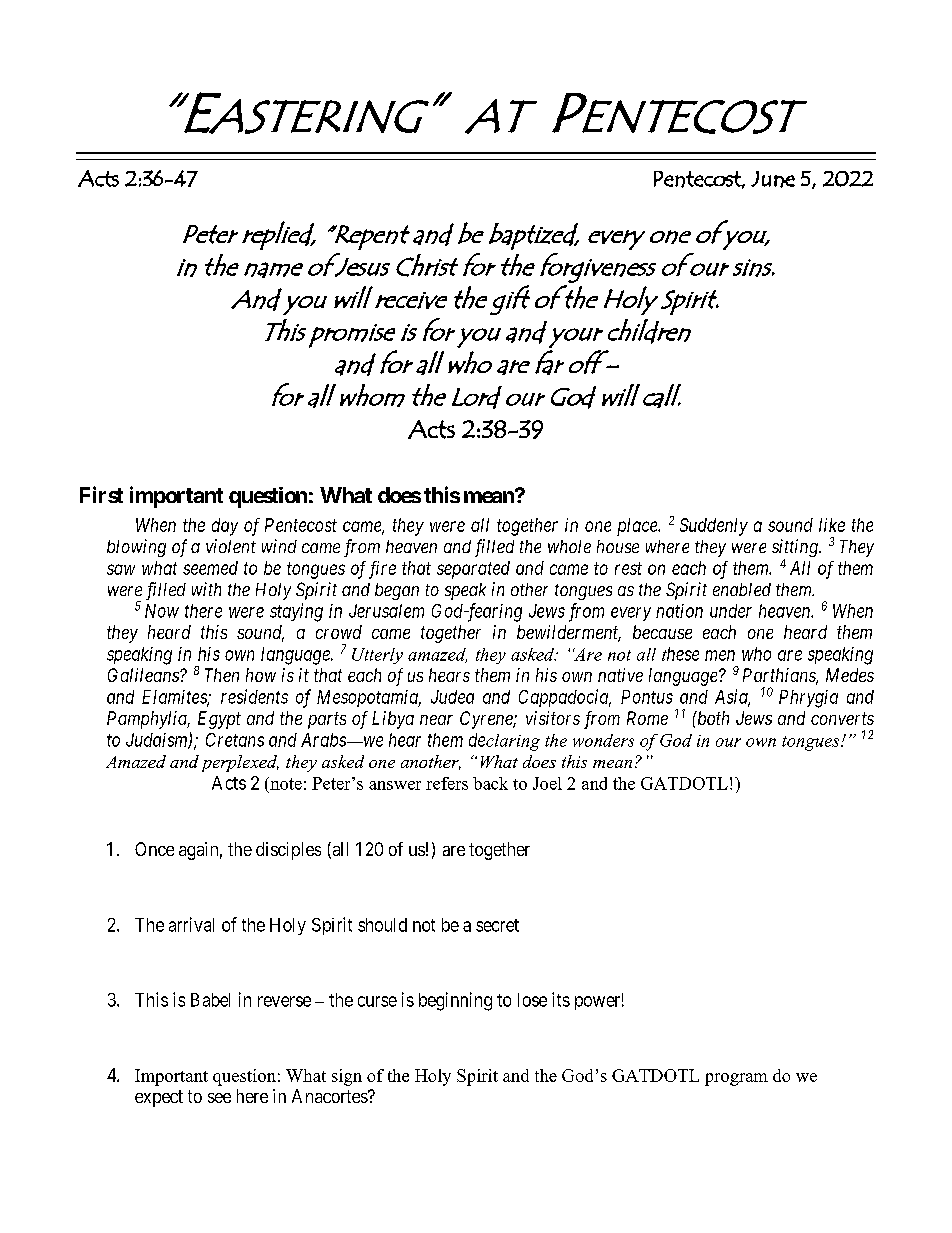 Image resolution: width=952 pixels, height=1233 pixels. Describe the element at coordinates (159, 1098) in the screenshot. I see `expect` at that location.
